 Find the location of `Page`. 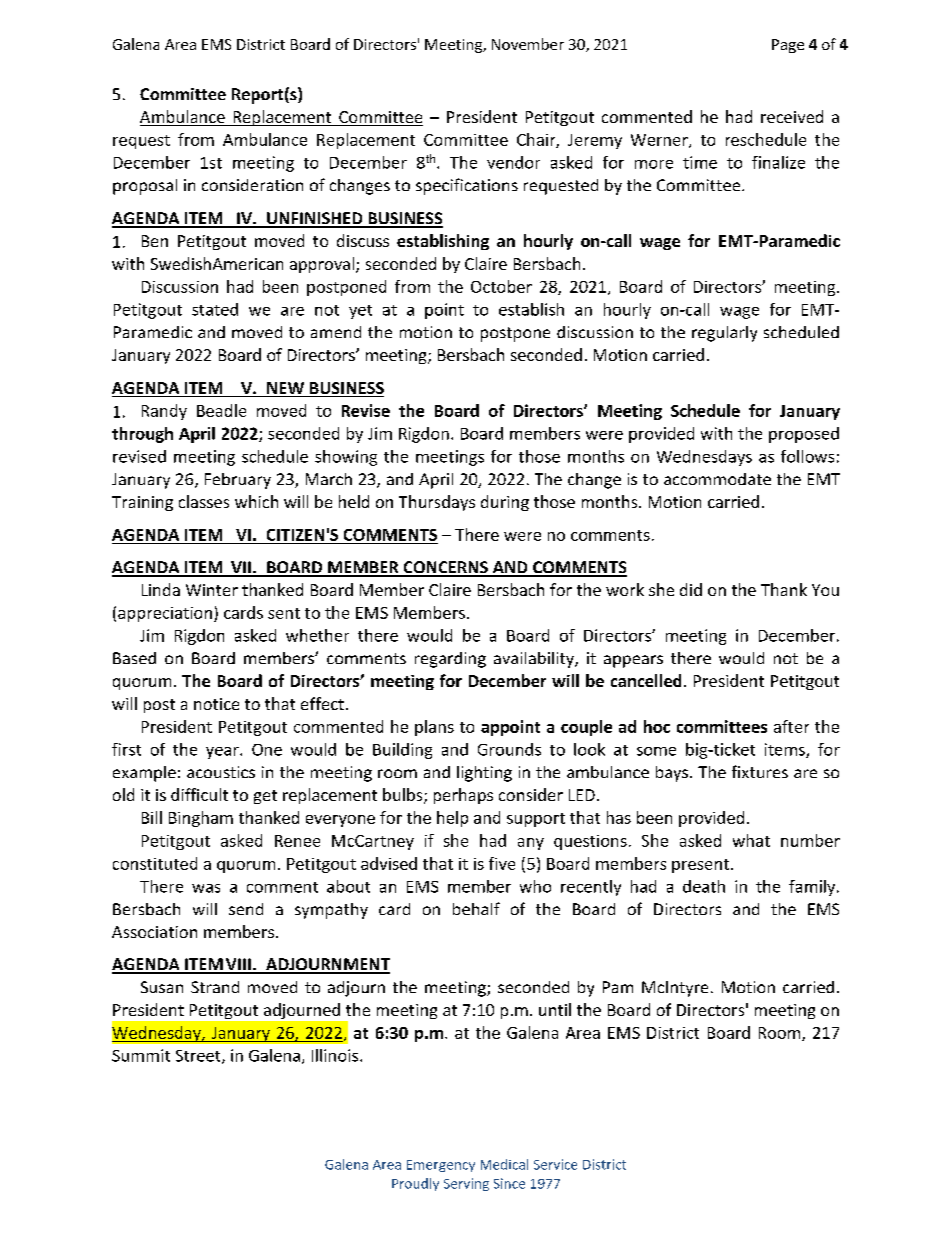

Page is located at coordinates (788, 46).
